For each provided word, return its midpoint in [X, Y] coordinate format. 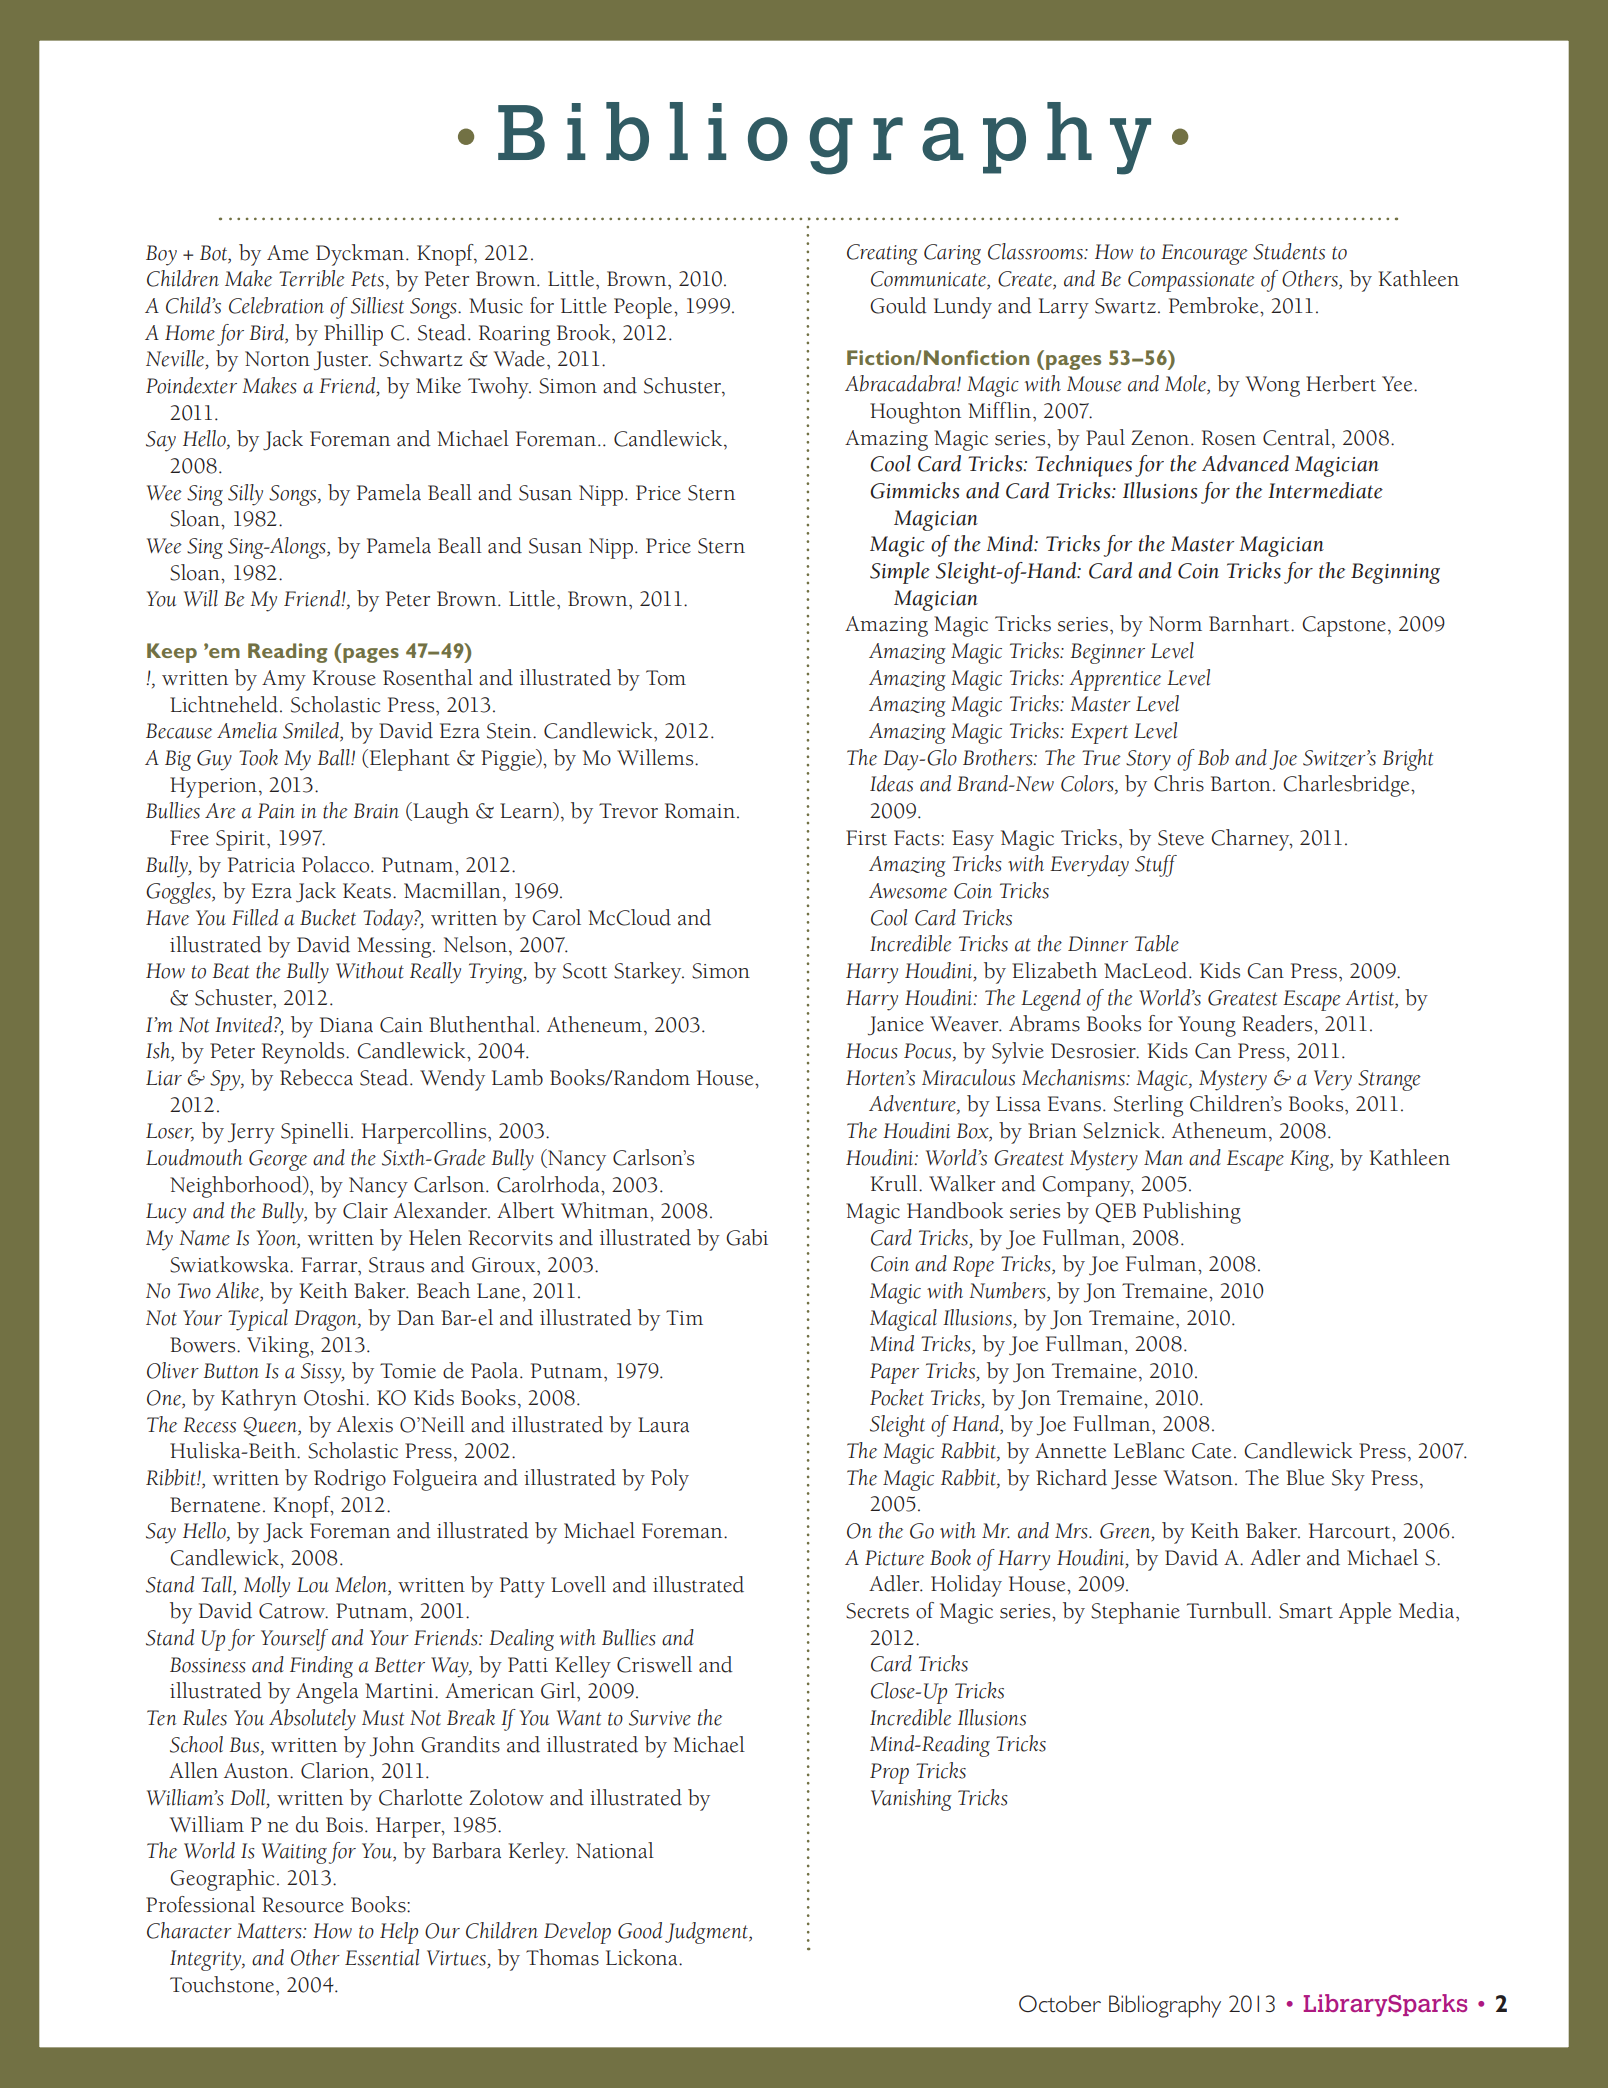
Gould [898, 305]
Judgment [707, 1933]
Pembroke [1215, 305]
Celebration [276, 305]
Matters [270, 1931]
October [1060, 2004]
